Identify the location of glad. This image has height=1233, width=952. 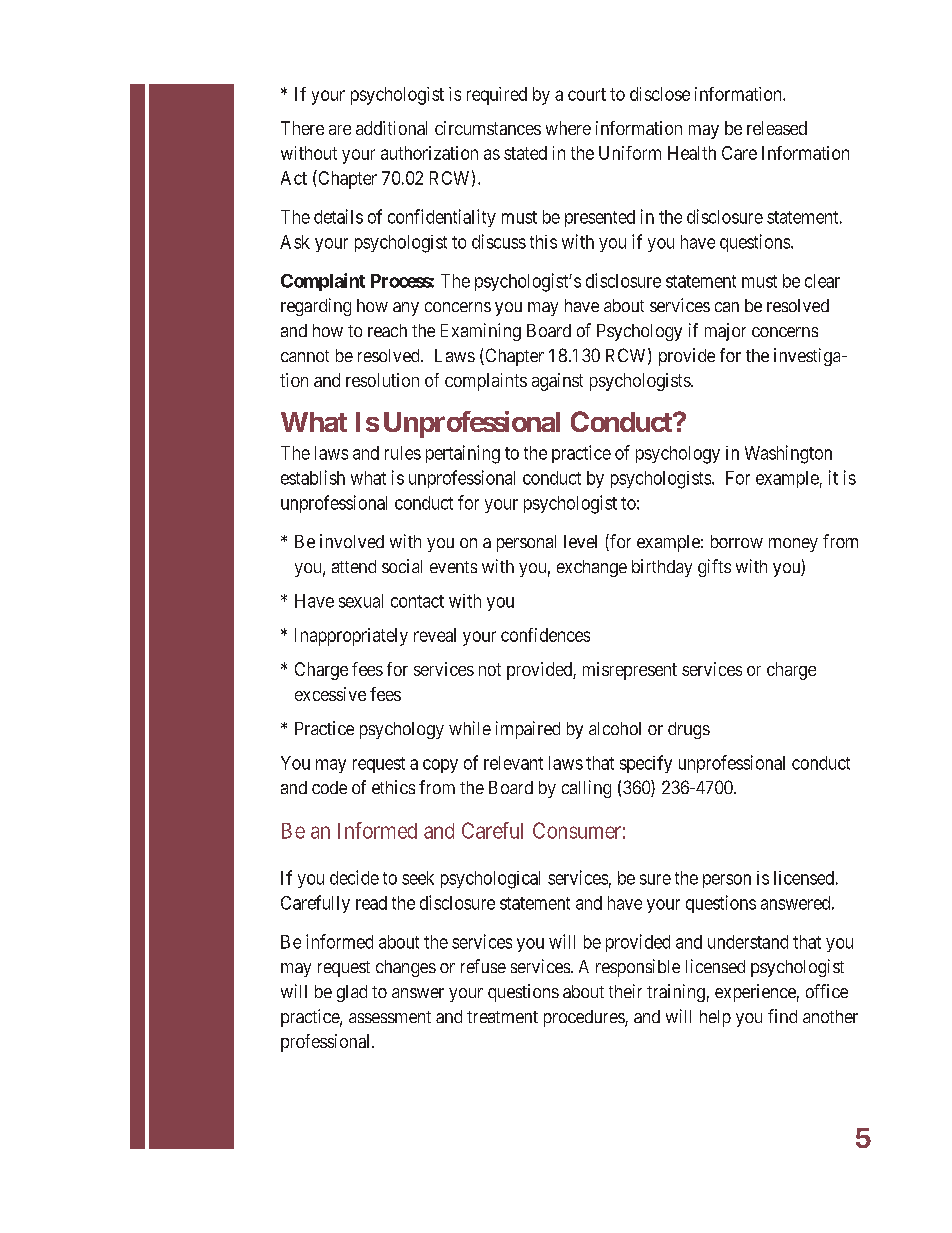
(352, 993).
